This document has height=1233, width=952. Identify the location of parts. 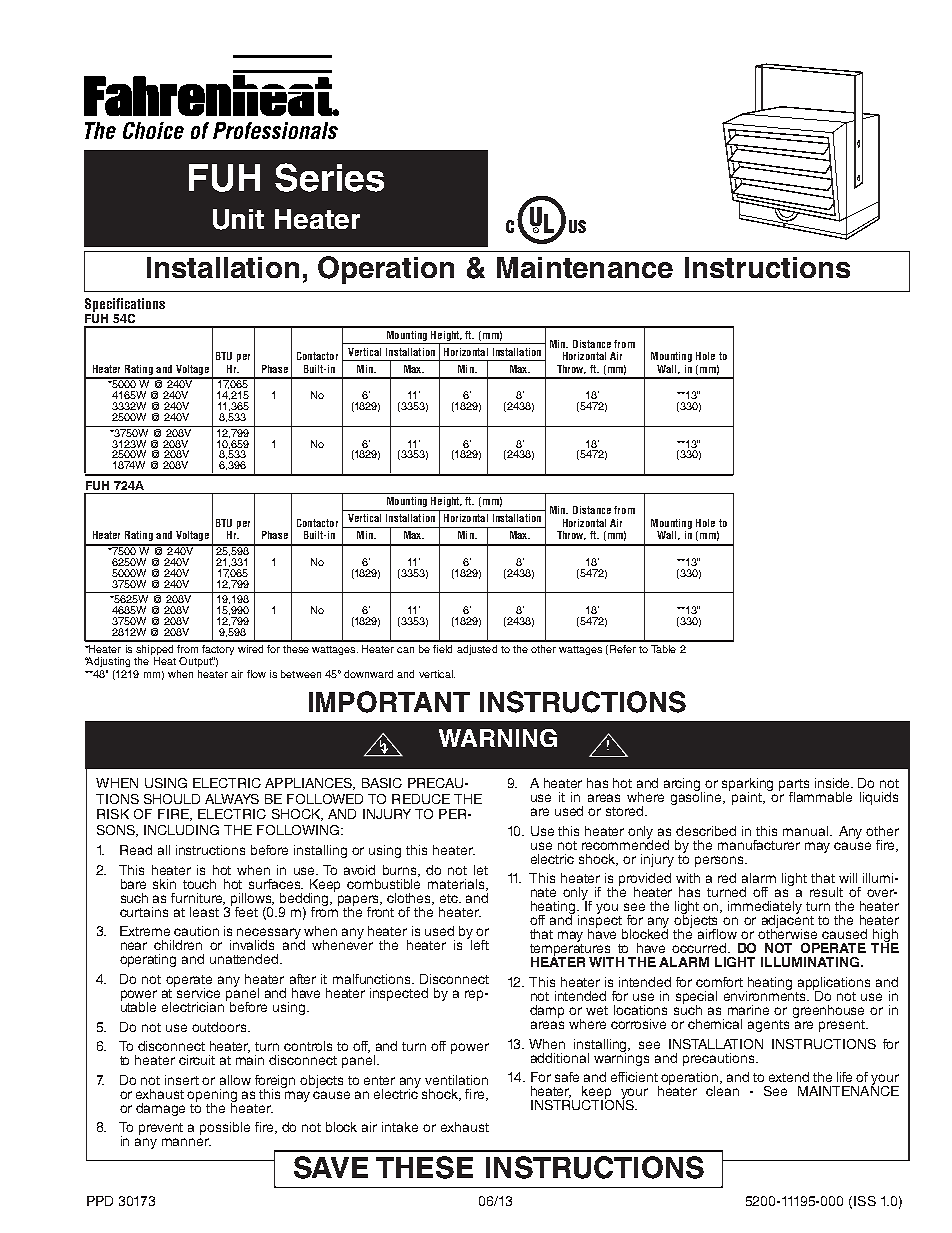
(794, 786).
